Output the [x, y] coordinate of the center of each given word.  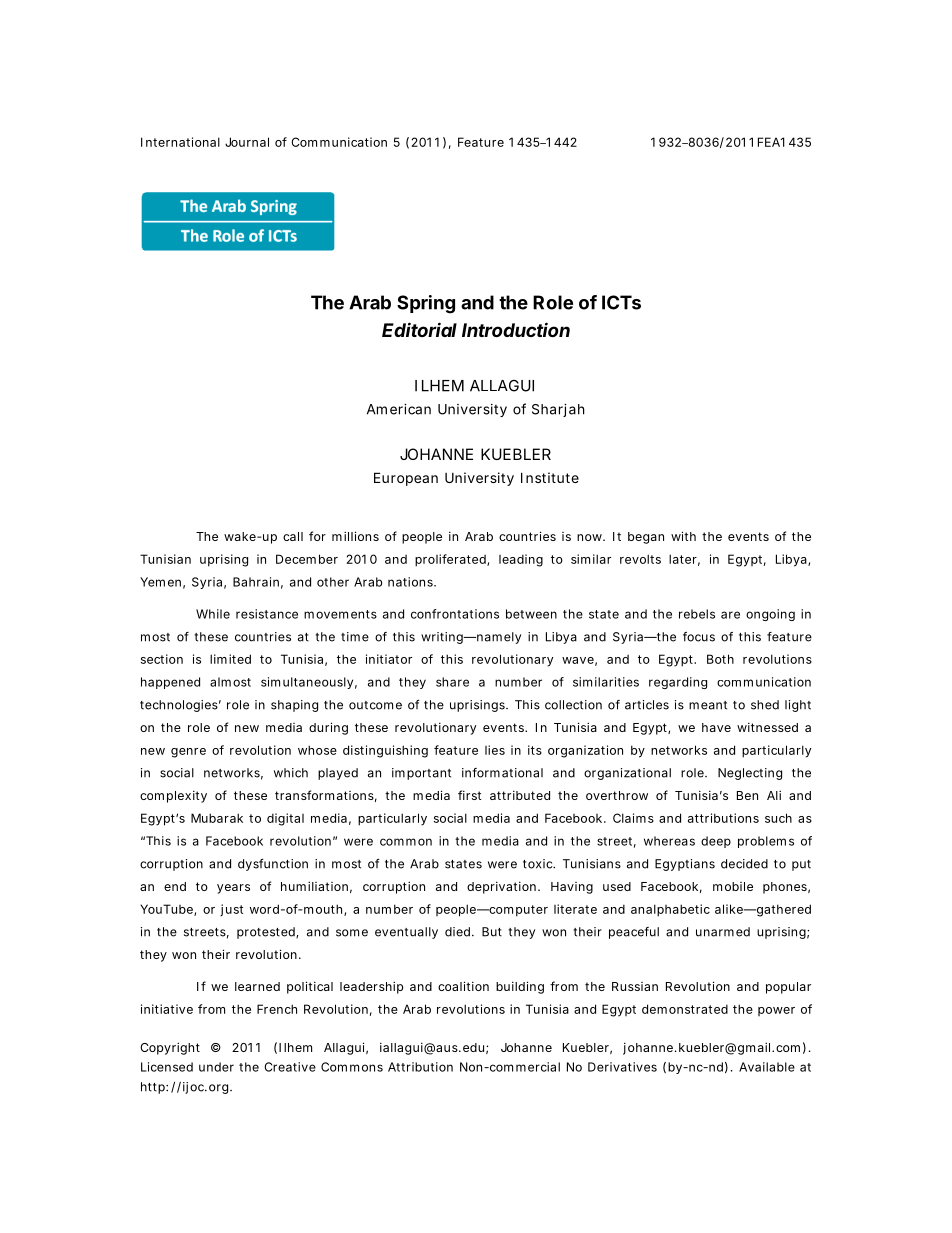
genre [188, 753]
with [683, 536]
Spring [426, 304]
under [216, 1067]
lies [495, 750]
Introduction [516, 329]
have [716, 727]
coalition [463, 986]
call [293, 536]
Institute [550, 477]
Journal [247, 142]
